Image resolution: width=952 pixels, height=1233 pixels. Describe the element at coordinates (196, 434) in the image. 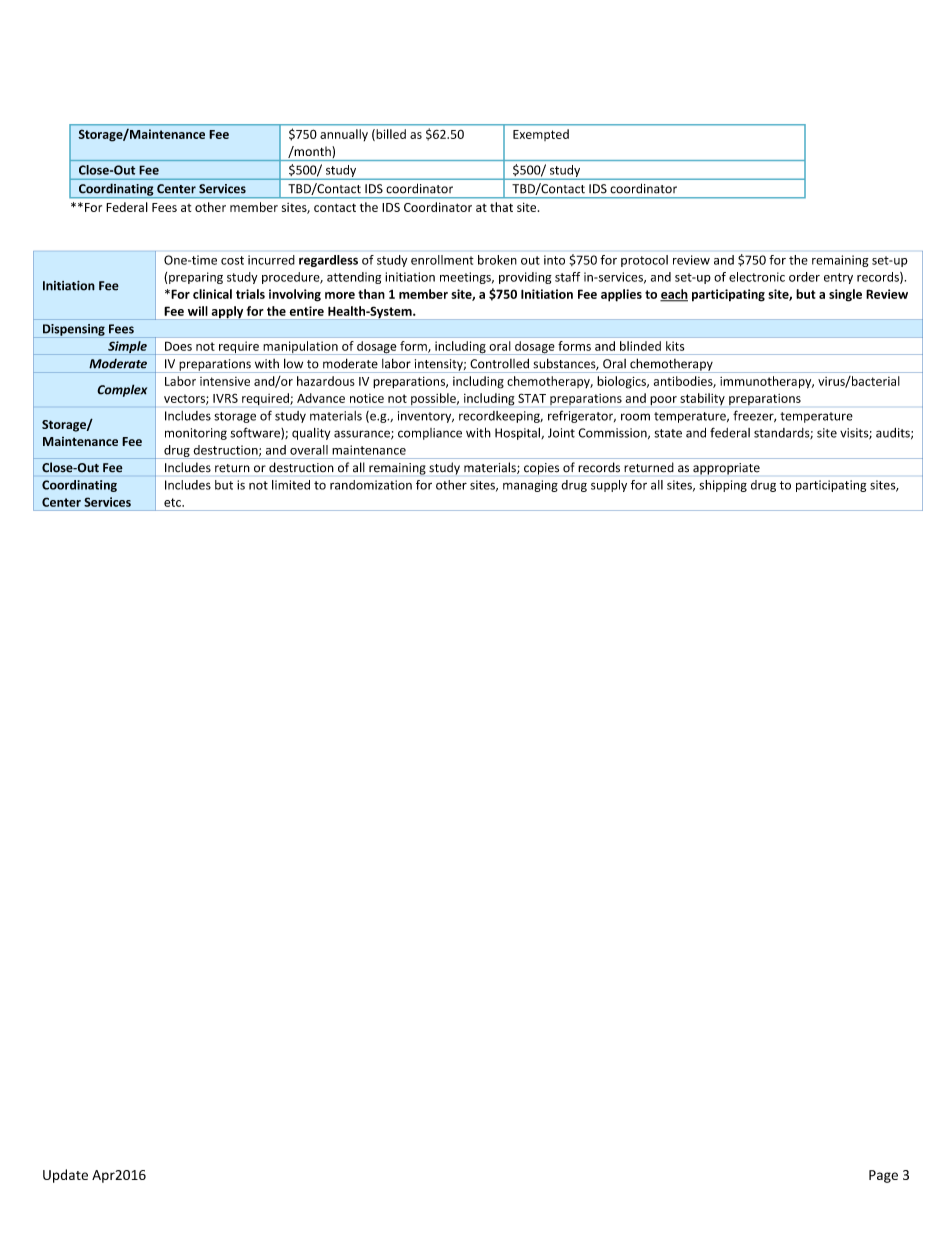

I see `monitoring` at that location.
